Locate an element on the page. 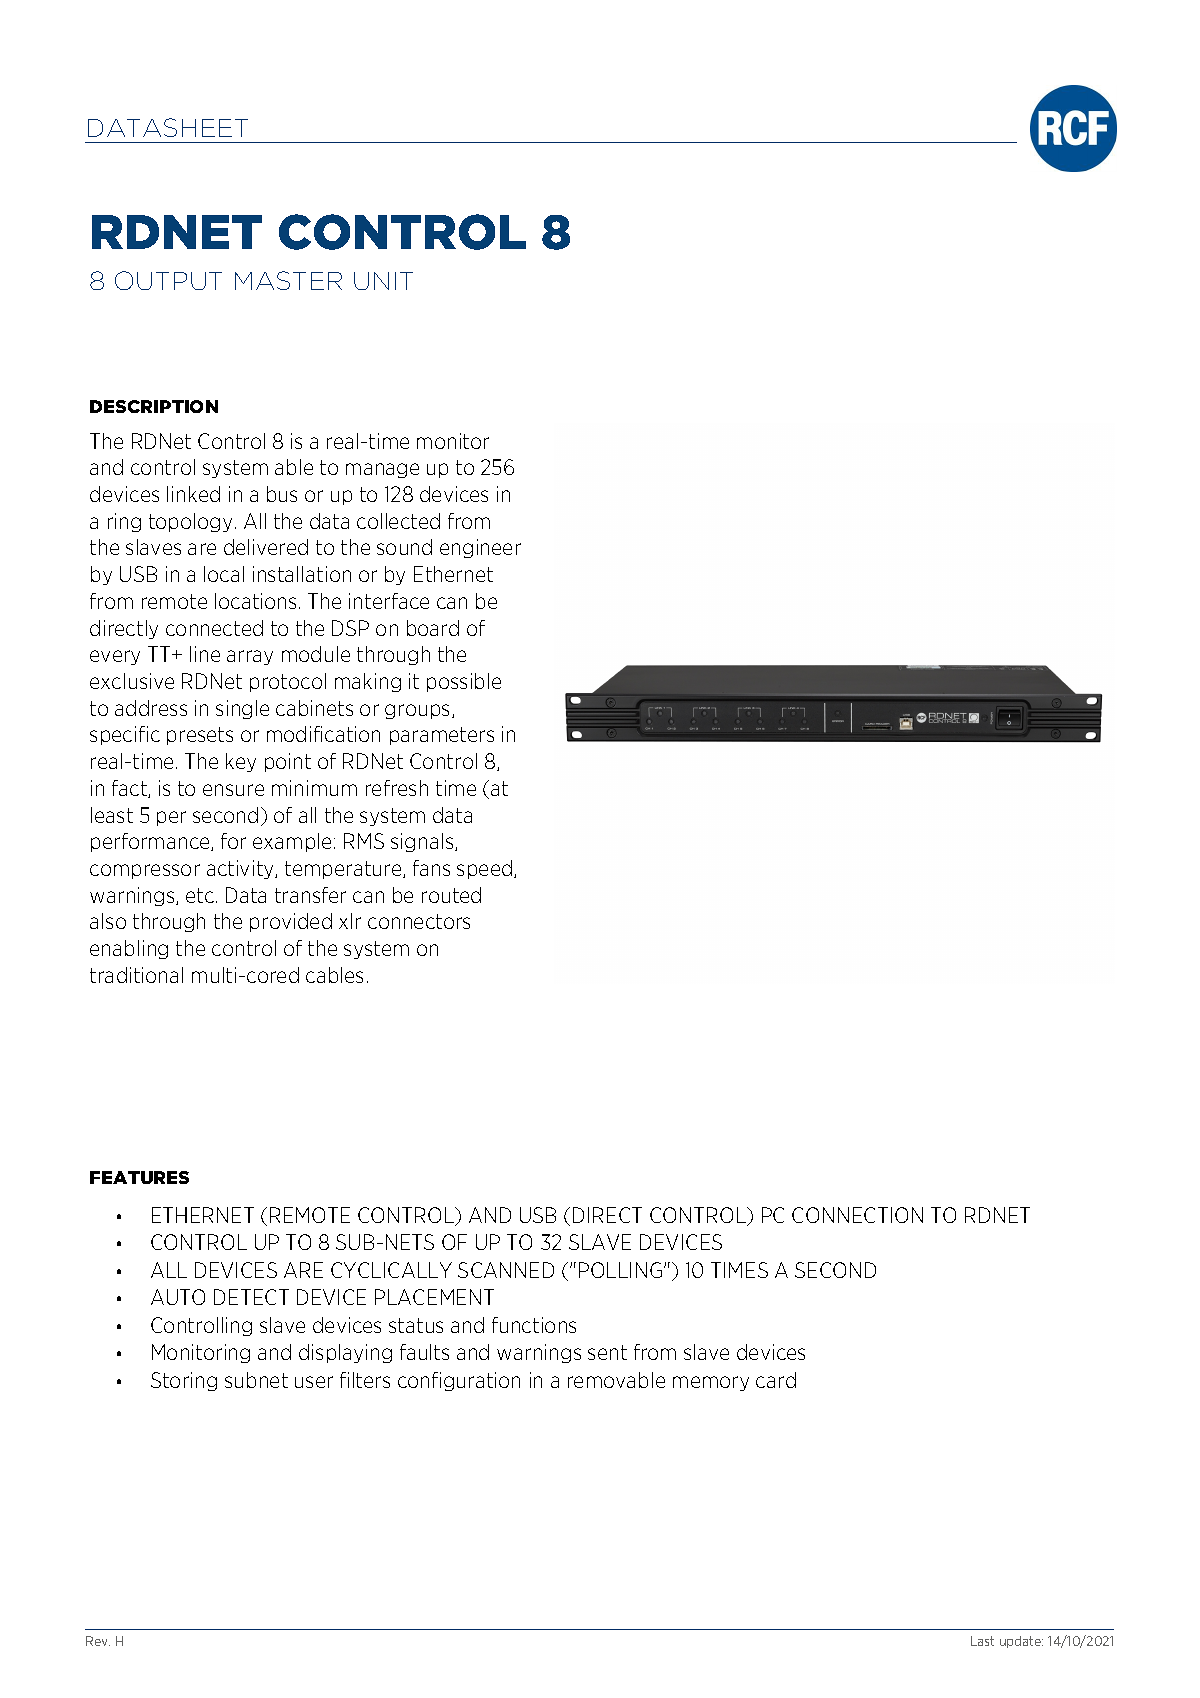 The height and width of the document is (1698, 1200). routed is located at coordinates (451, 895).
